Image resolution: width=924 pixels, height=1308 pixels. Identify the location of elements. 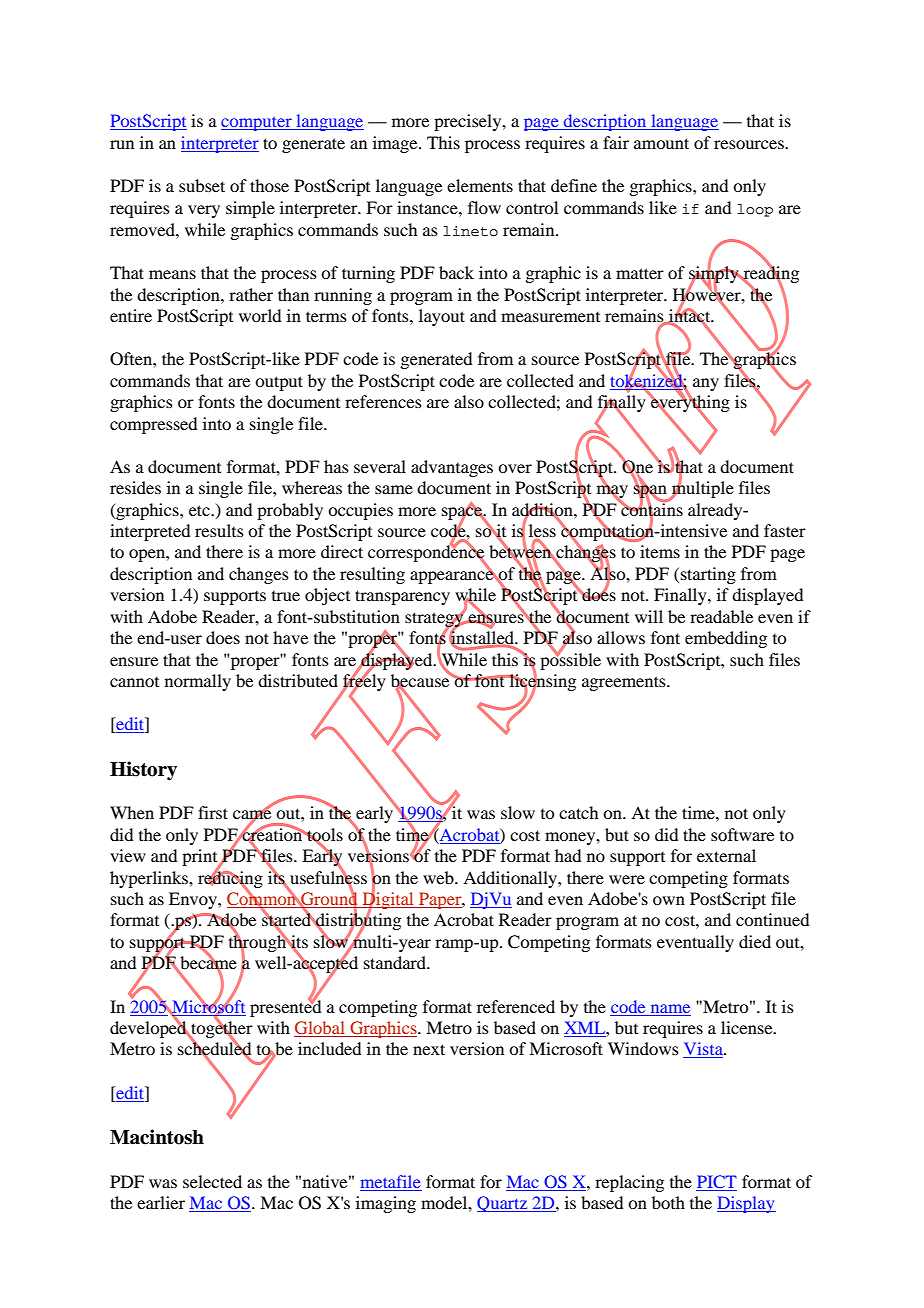
(480, 185).
